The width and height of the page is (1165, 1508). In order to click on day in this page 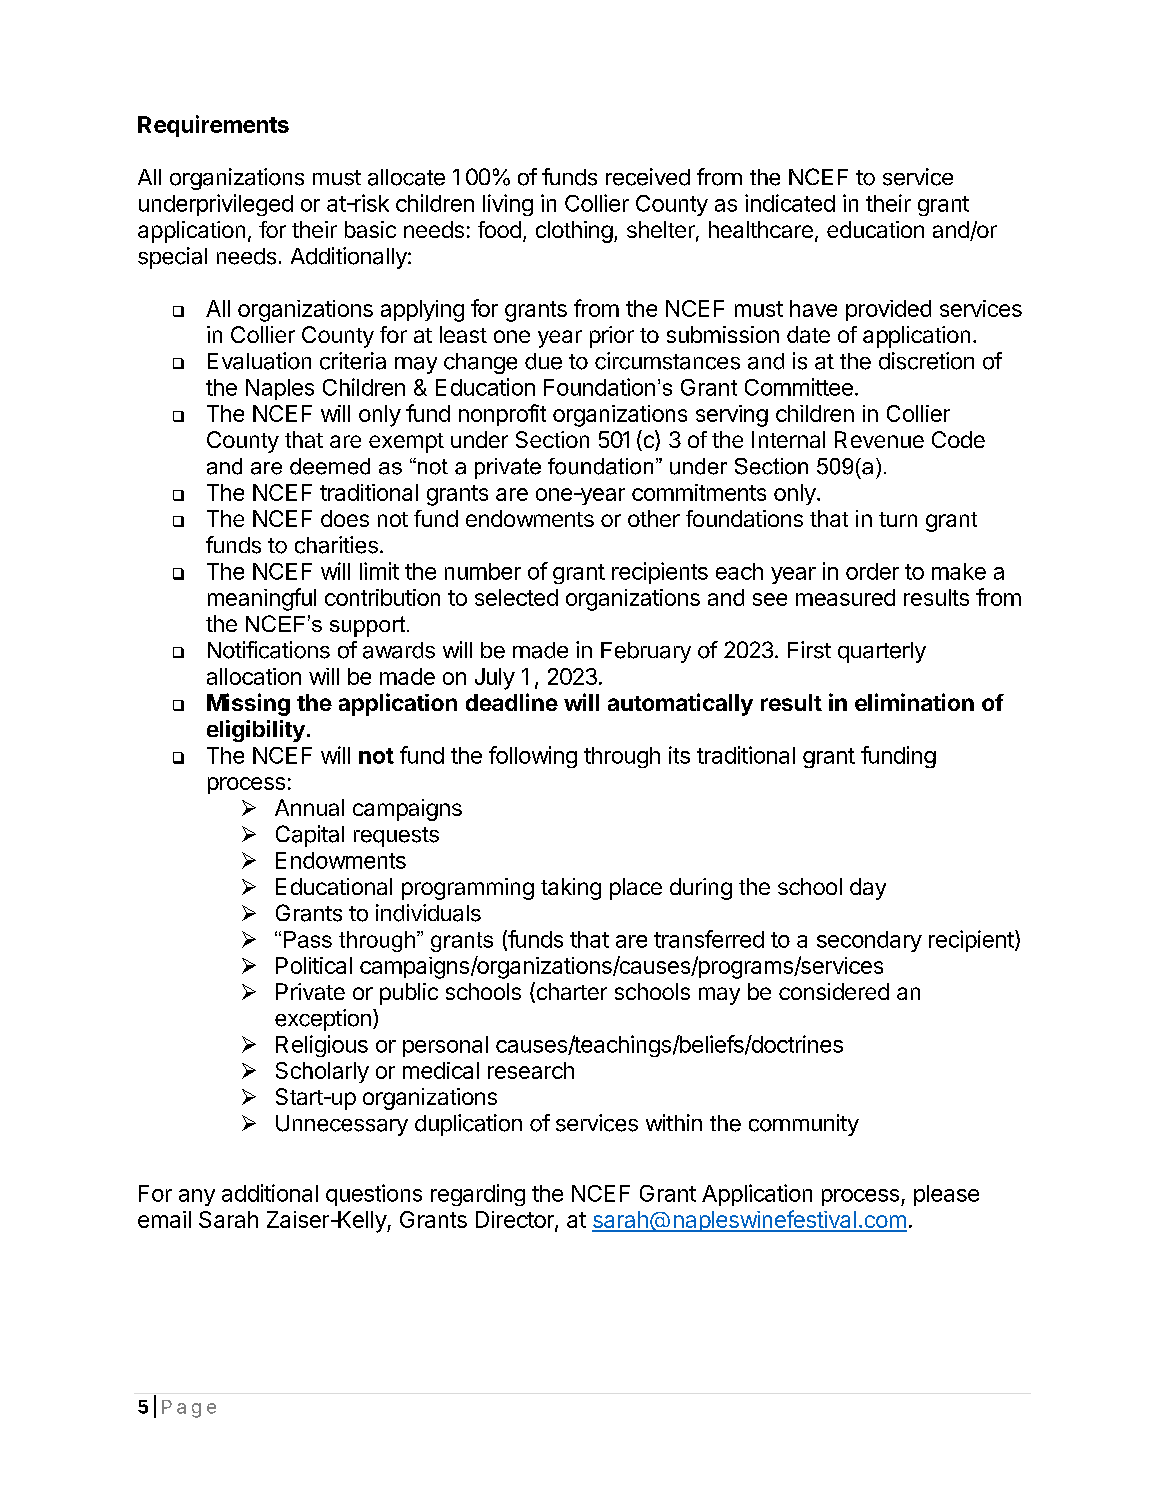, I will do `click(868, 889)`.
